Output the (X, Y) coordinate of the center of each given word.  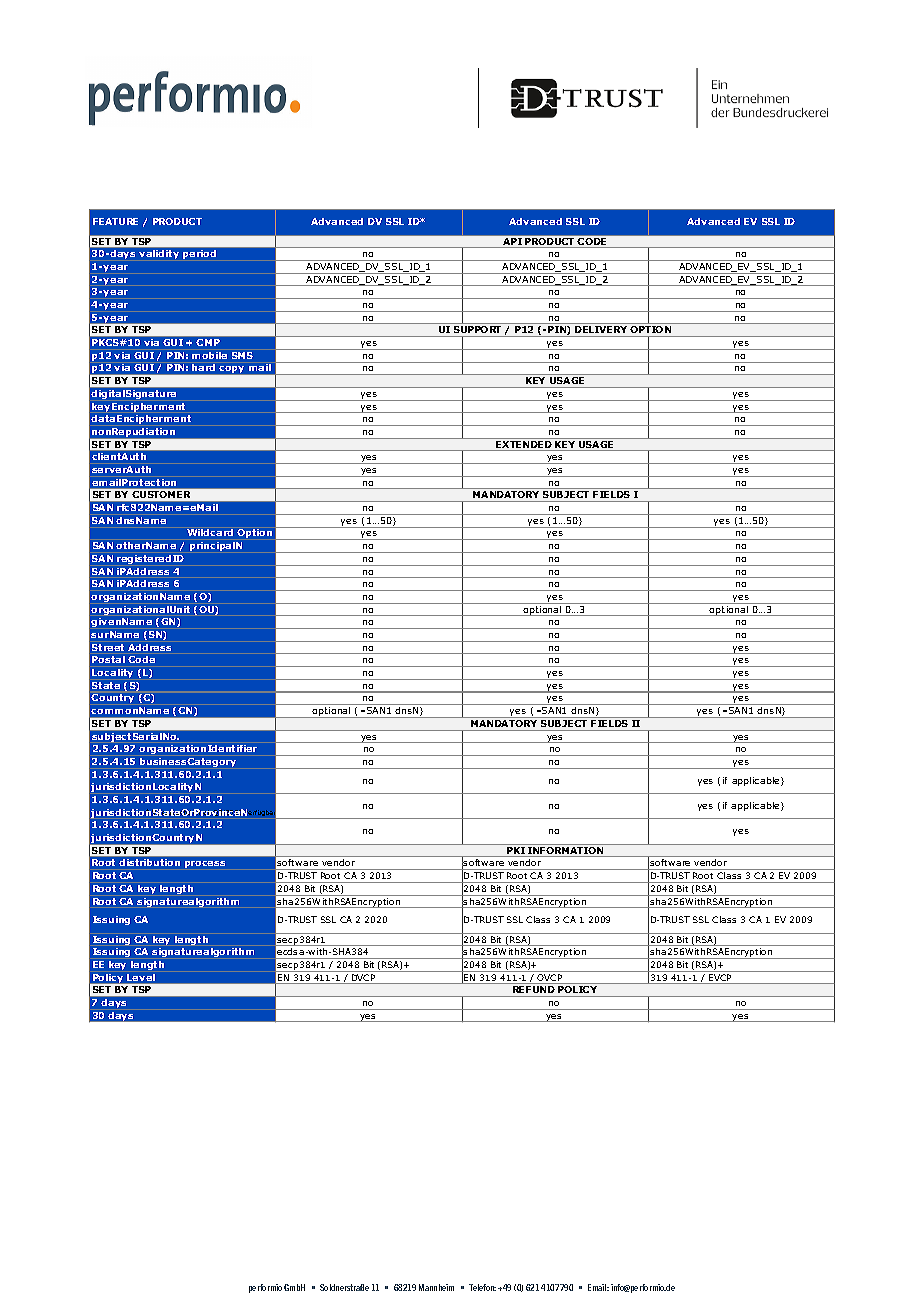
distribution (149, 862)
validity (159, 254)
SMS (242, 355)
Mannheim (436, 1287)
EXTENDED (524, 446)
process (205, 864)
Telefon (482, 1287)
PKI (516, 852)
